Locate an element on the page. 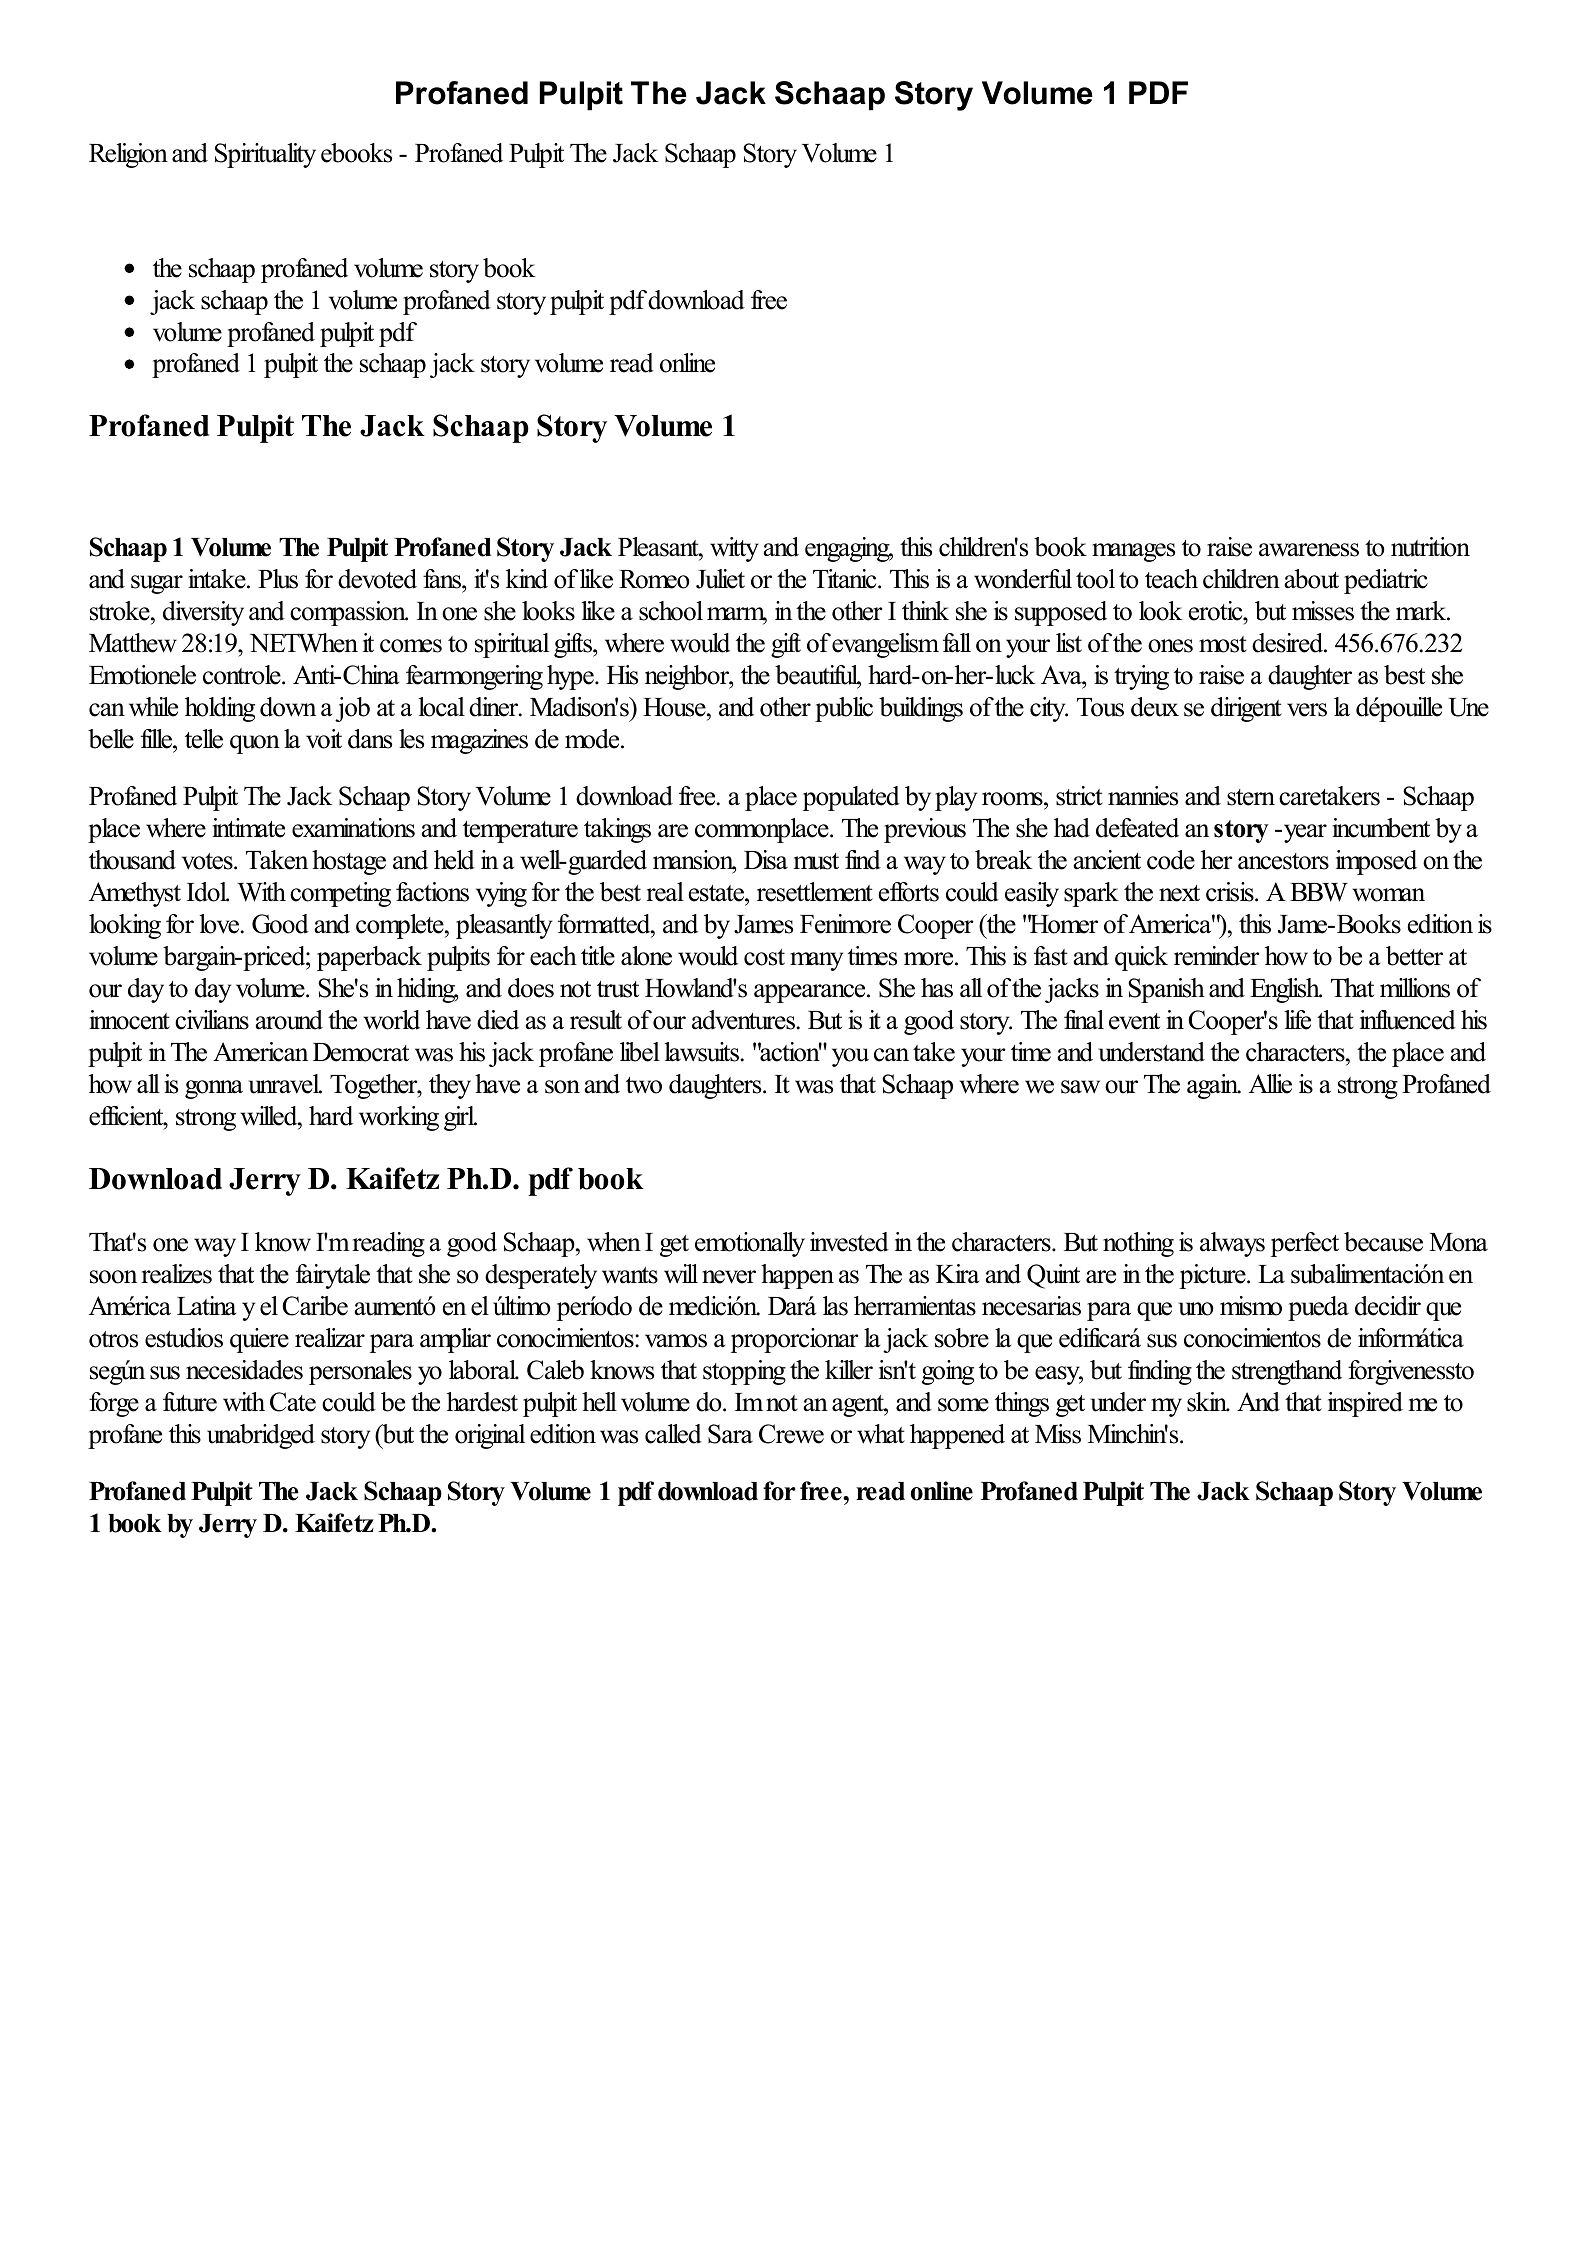  paperback is located at coordinates (369, 958).
